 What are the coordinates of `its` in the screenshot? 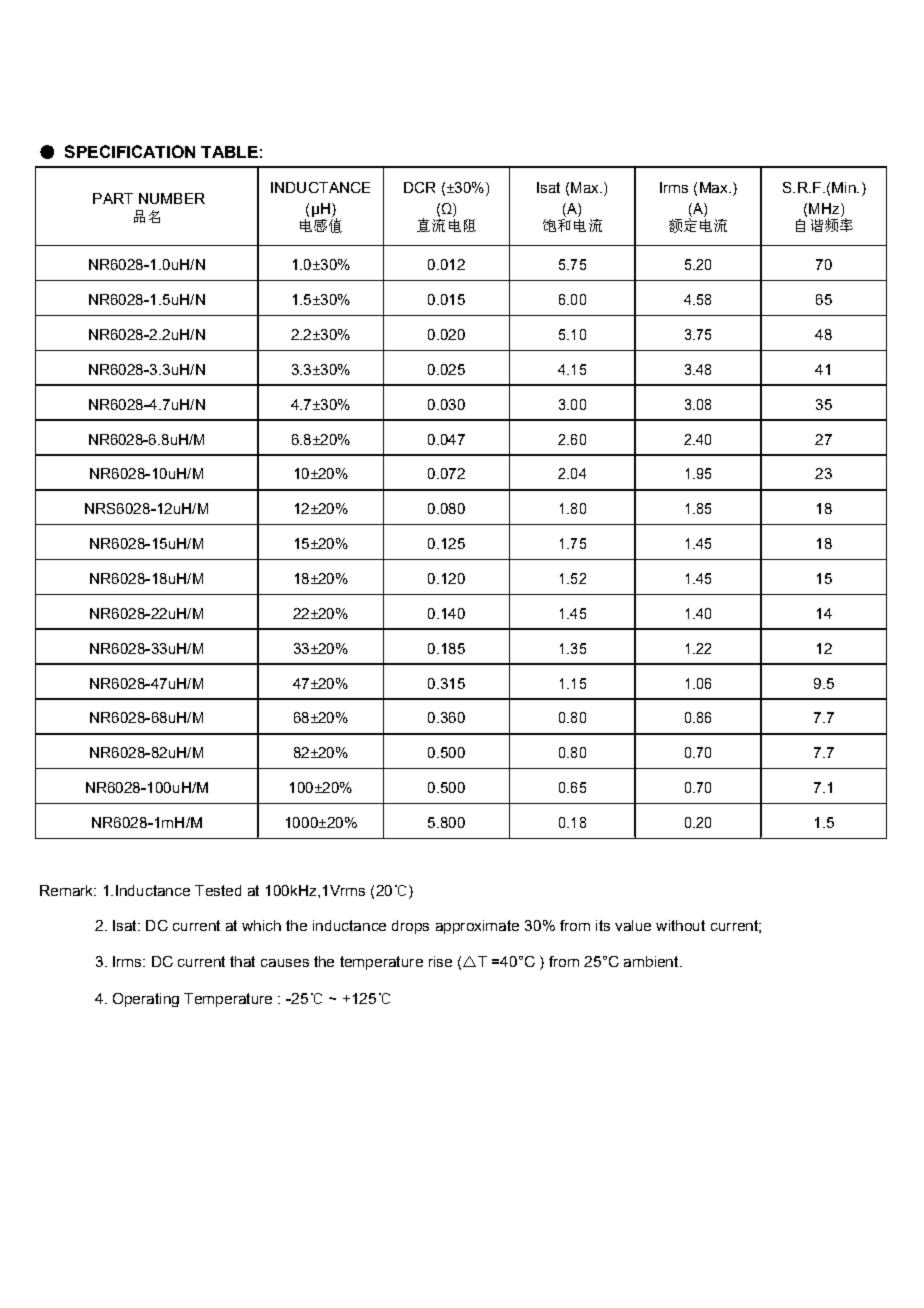 It's located at (603, 925).
